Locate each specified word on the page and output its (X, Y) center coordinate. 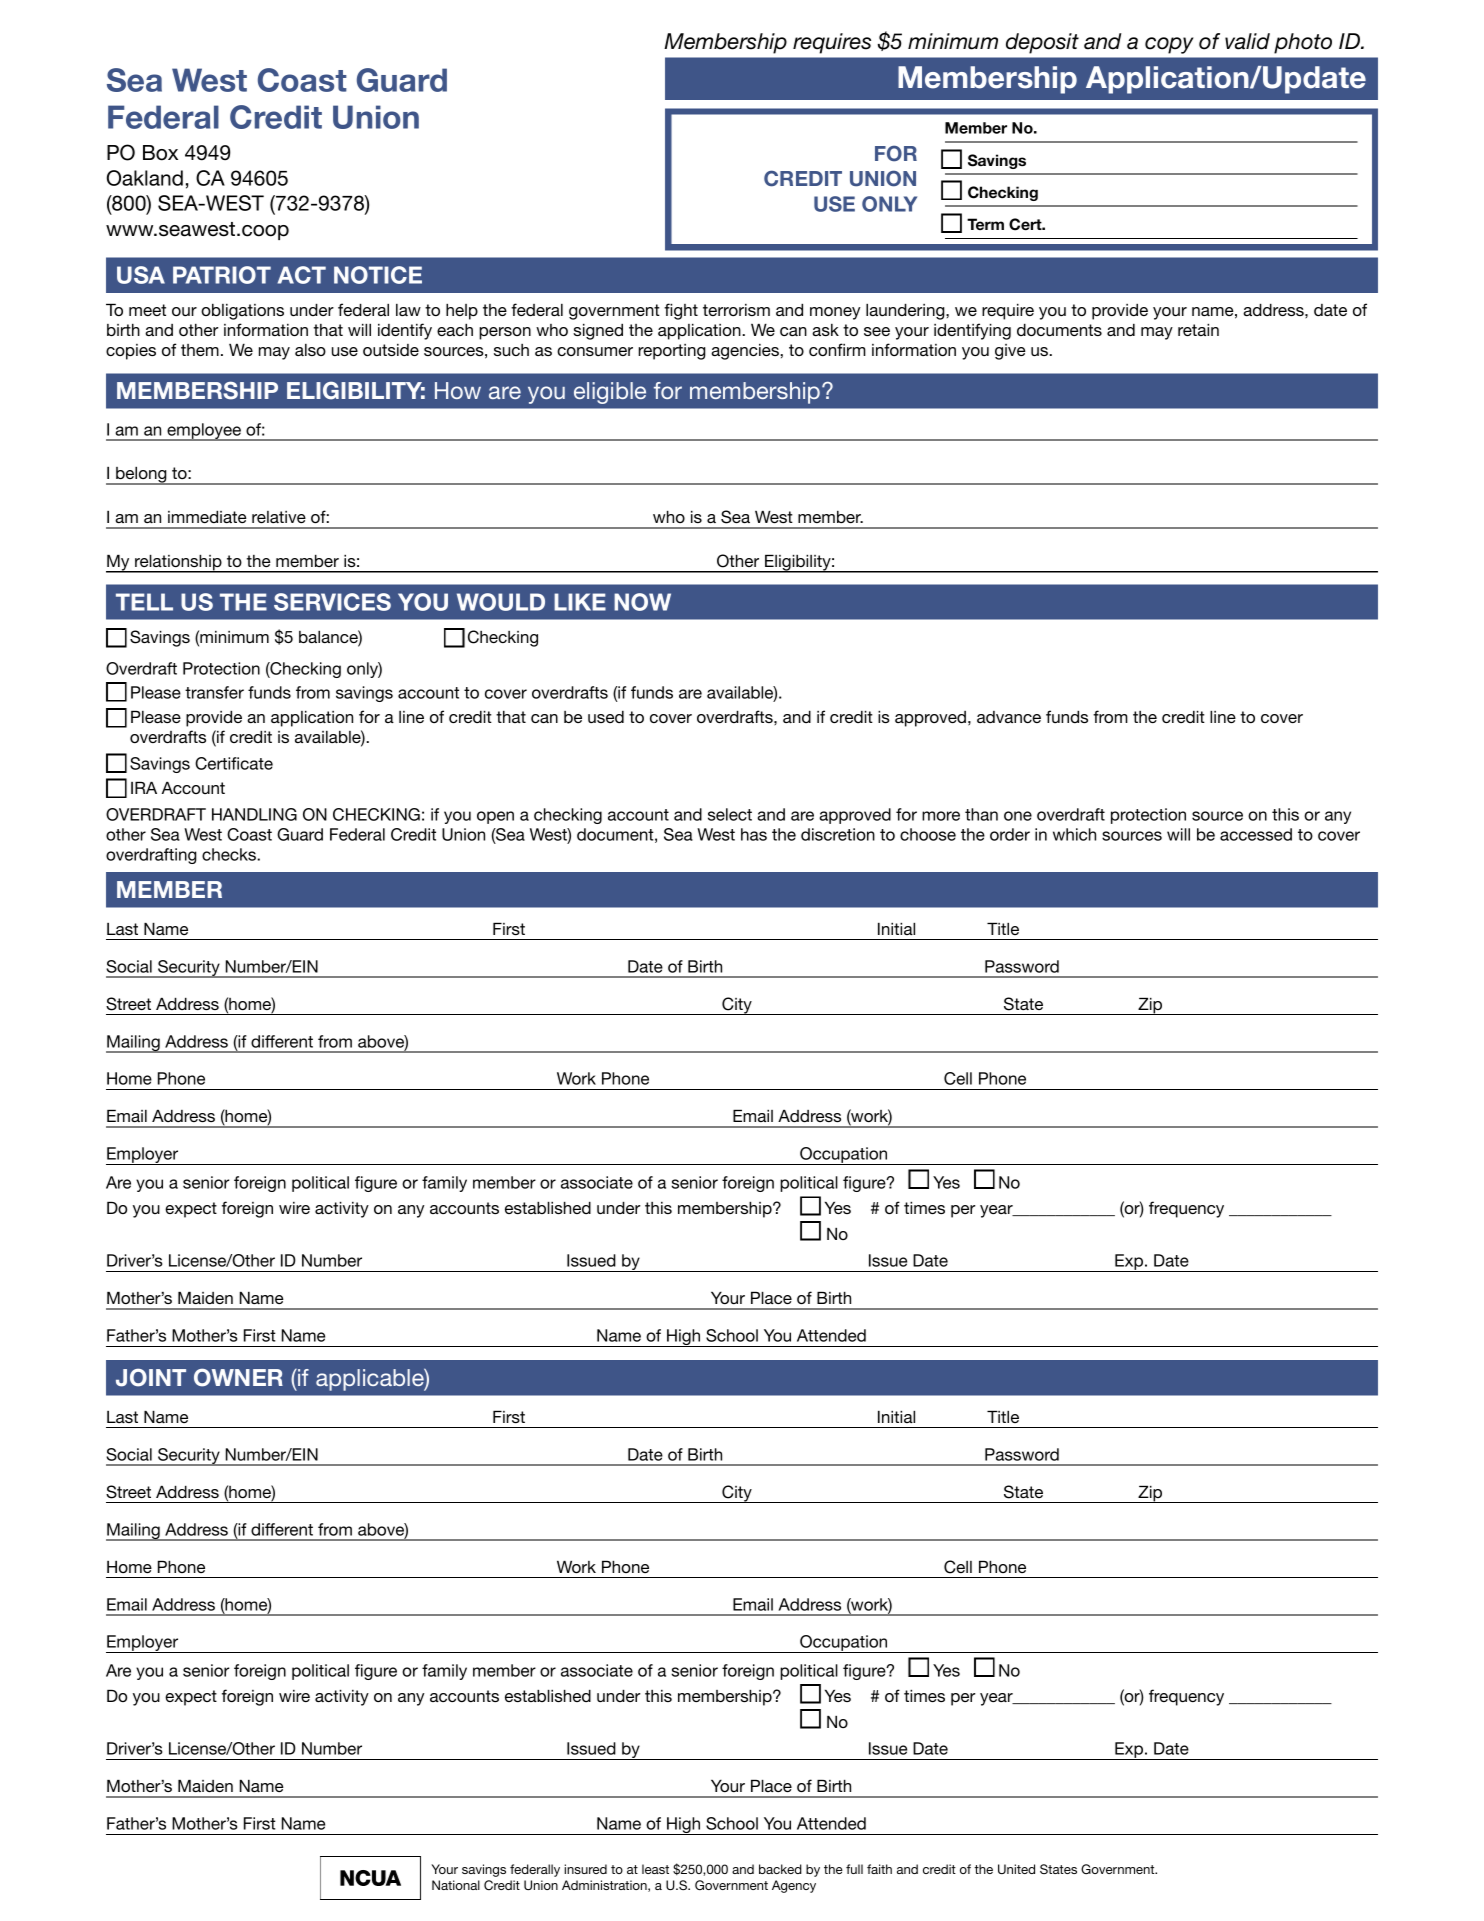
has (754, 834)
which (1074, 834)
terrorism (736, 310)
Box (160, 153)
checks (230, 854)
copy (1169, 45)
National (456, 1885)
